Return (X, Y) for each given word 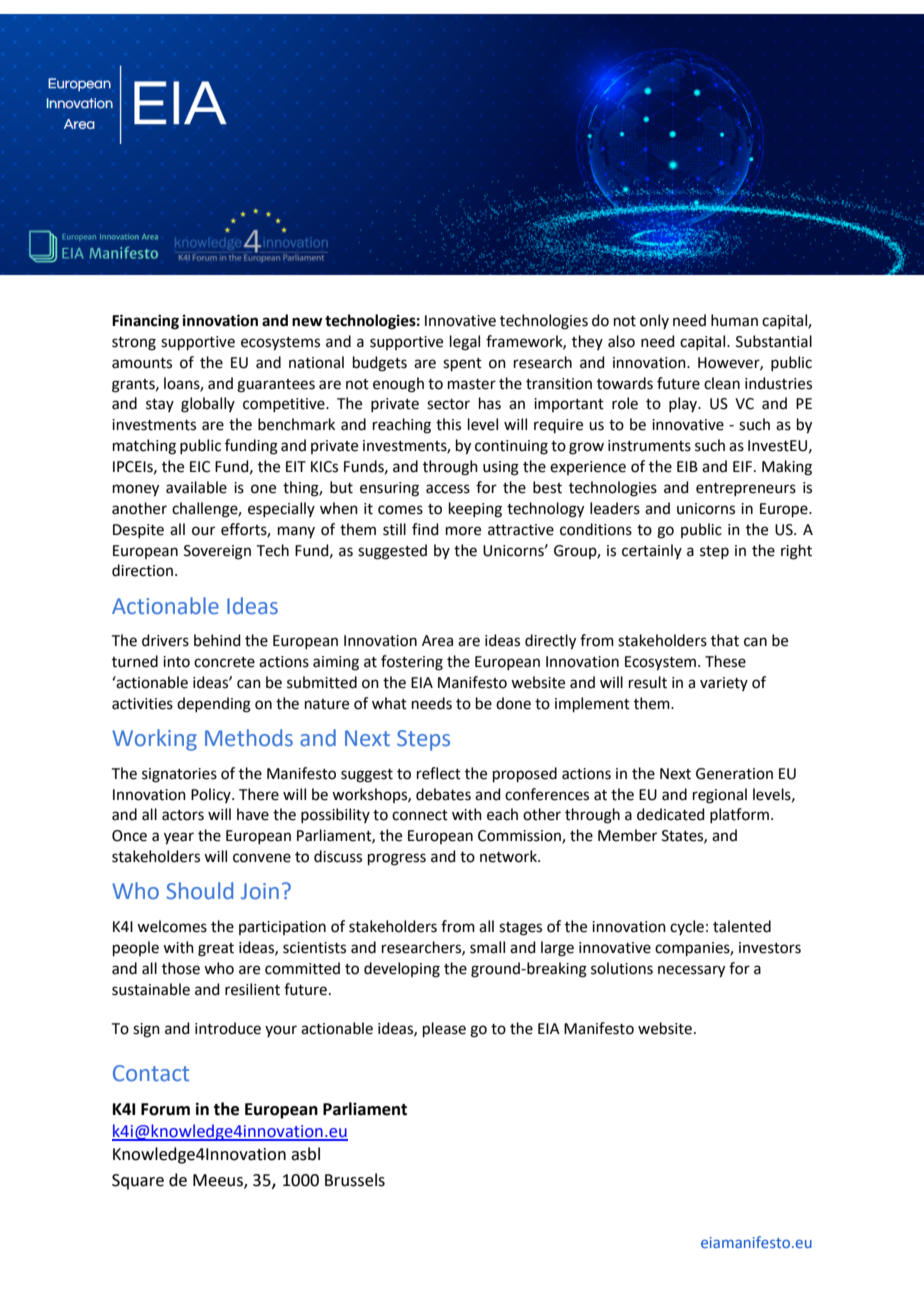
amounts (142, 363)
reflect (439, 773)
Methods (249, 738)
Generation (734, 774)
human (734, 320)
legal (465, 343)
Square (138, 1182)
